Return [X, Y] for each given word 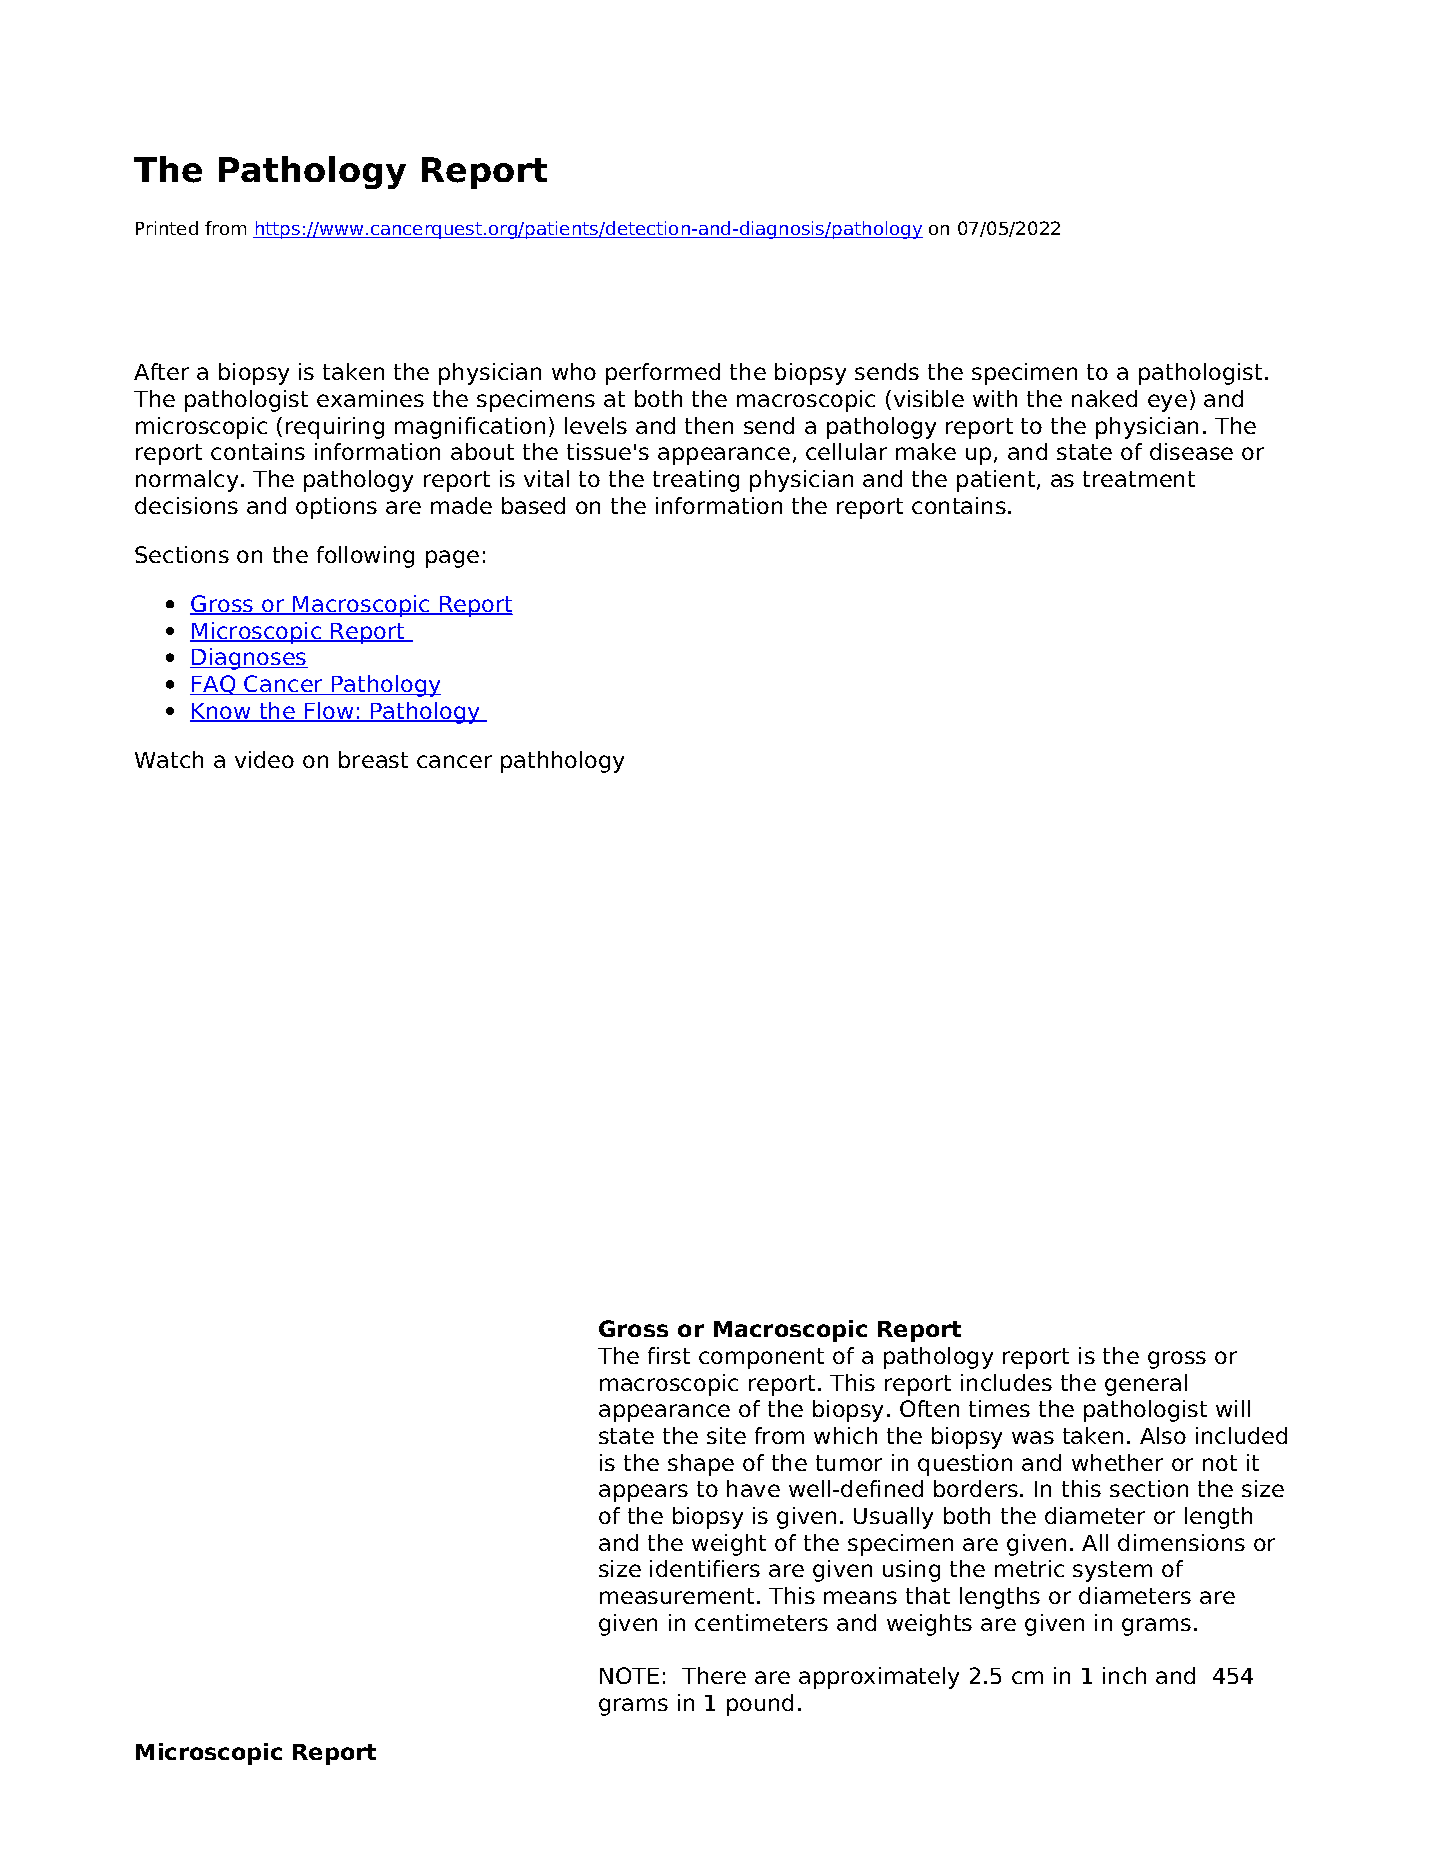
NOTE [629, 1675]
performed [663, 374]
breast [373, 759]
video [264, 759]
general [1146, 1385]
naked [1104, 398]
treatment [1139, 479]
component [761, 1358]
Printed [167, 228]
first [669, 1355]
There [714, 1675]
